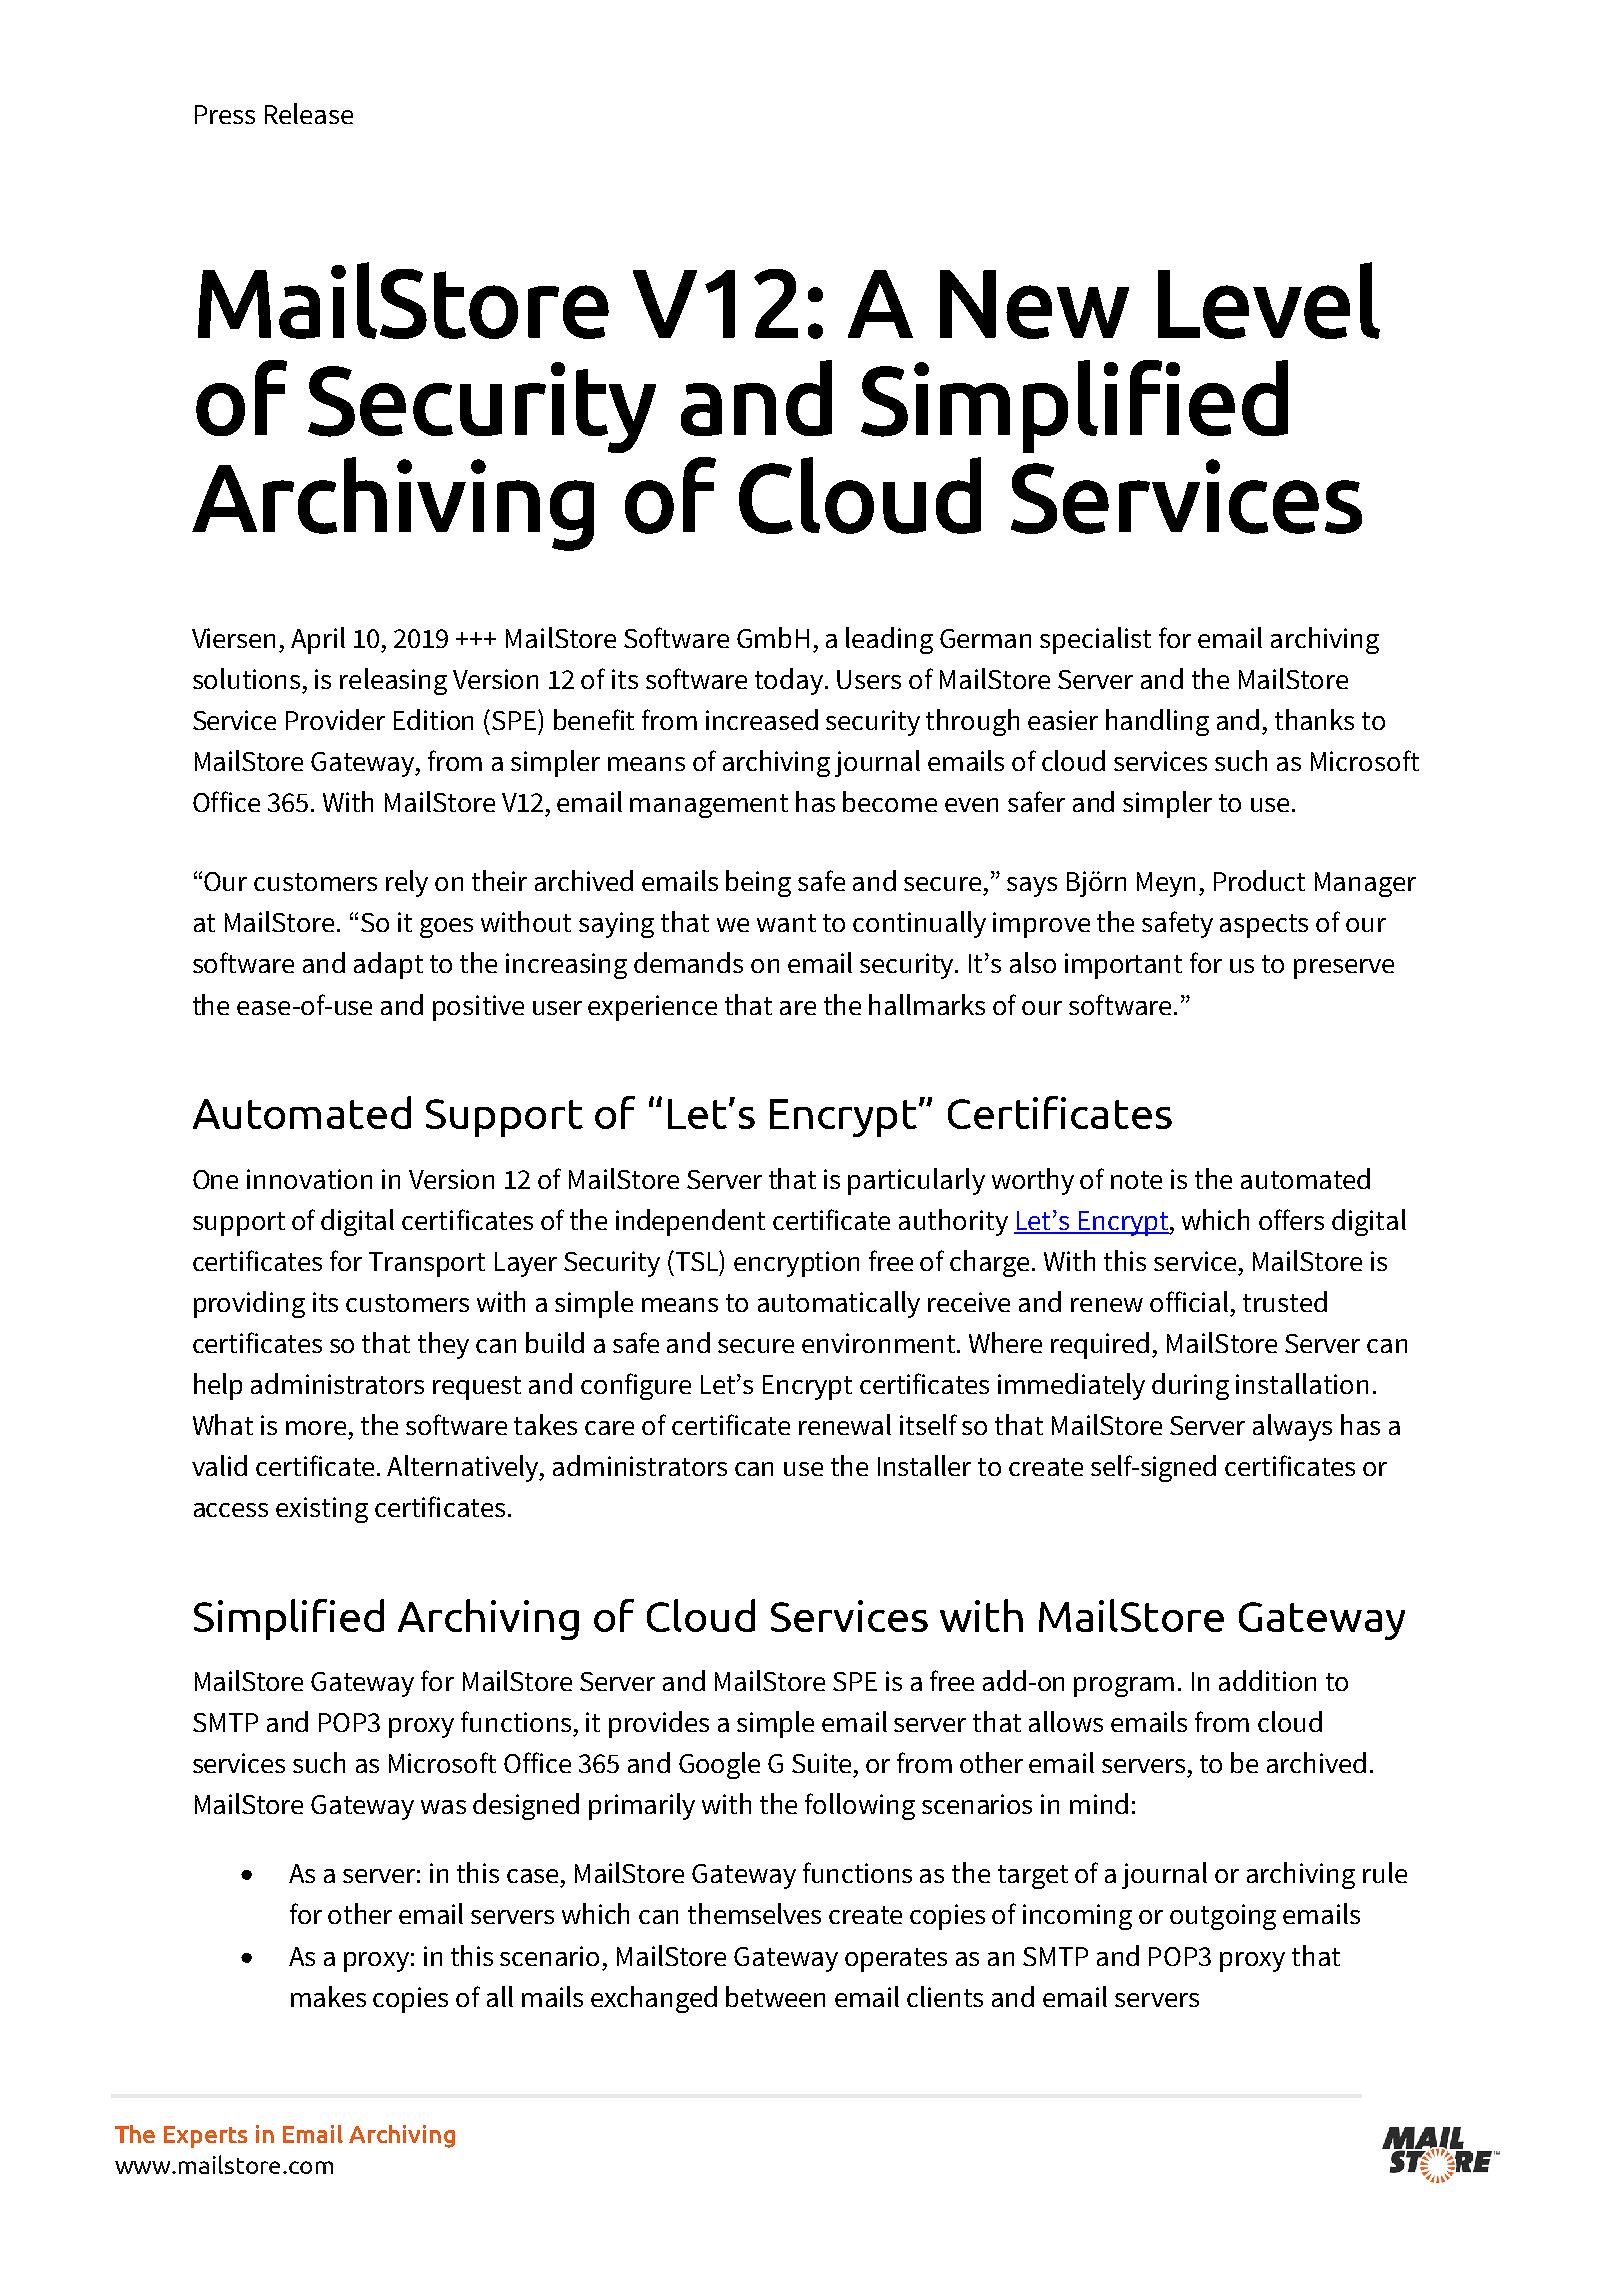 Image resolution: width=1611 pixels, height=2278 pixels. Describe the element at coordinates (1095, 640) in the screenshot. I see `specialist` at that location.
